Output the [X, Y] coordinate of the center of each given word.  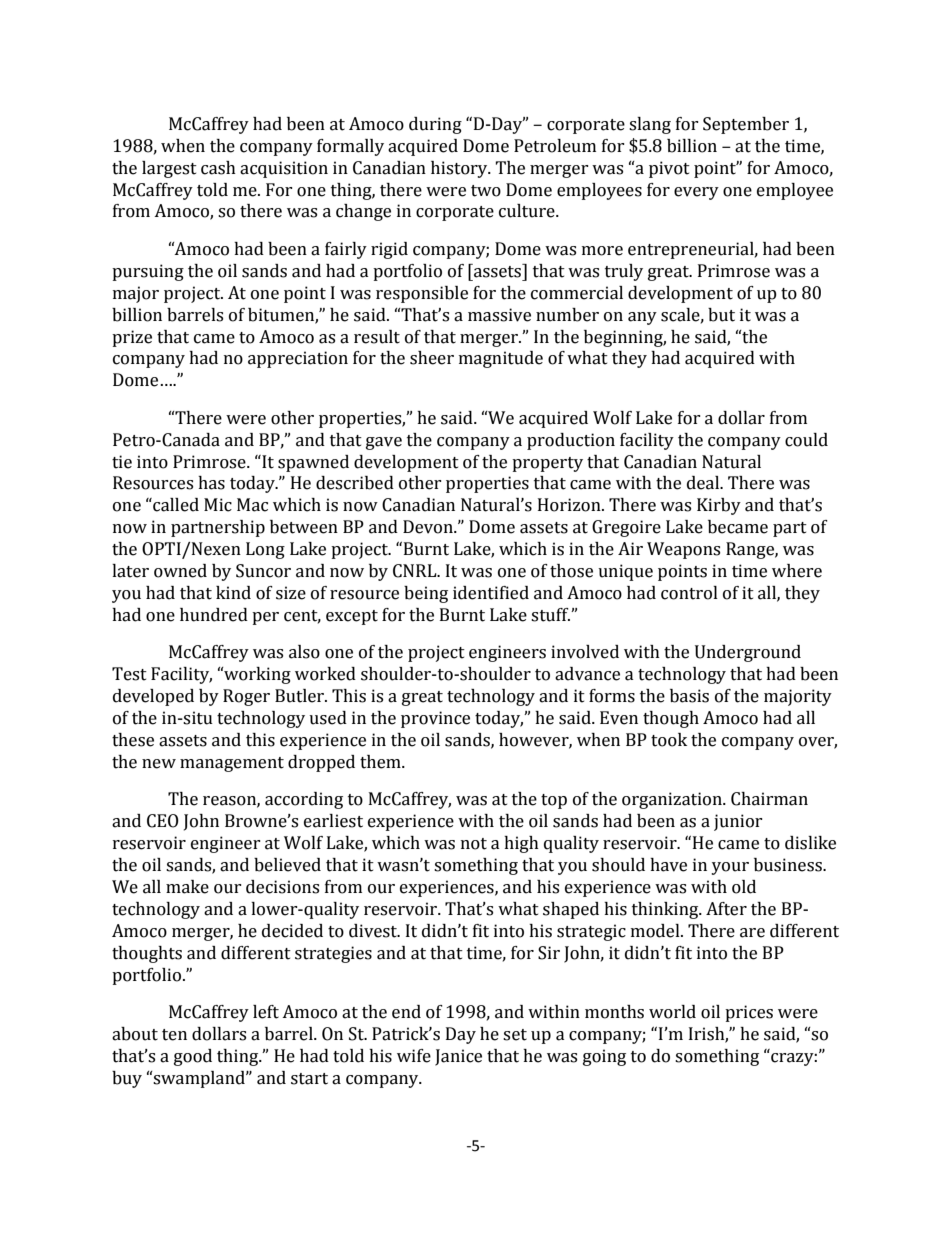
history [460, 169]
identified [491, 593]
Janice [458, 1057]
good [193, 1057]
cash [218, 168]
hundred [214, 615]
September [746, 125]
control [689, 593]
